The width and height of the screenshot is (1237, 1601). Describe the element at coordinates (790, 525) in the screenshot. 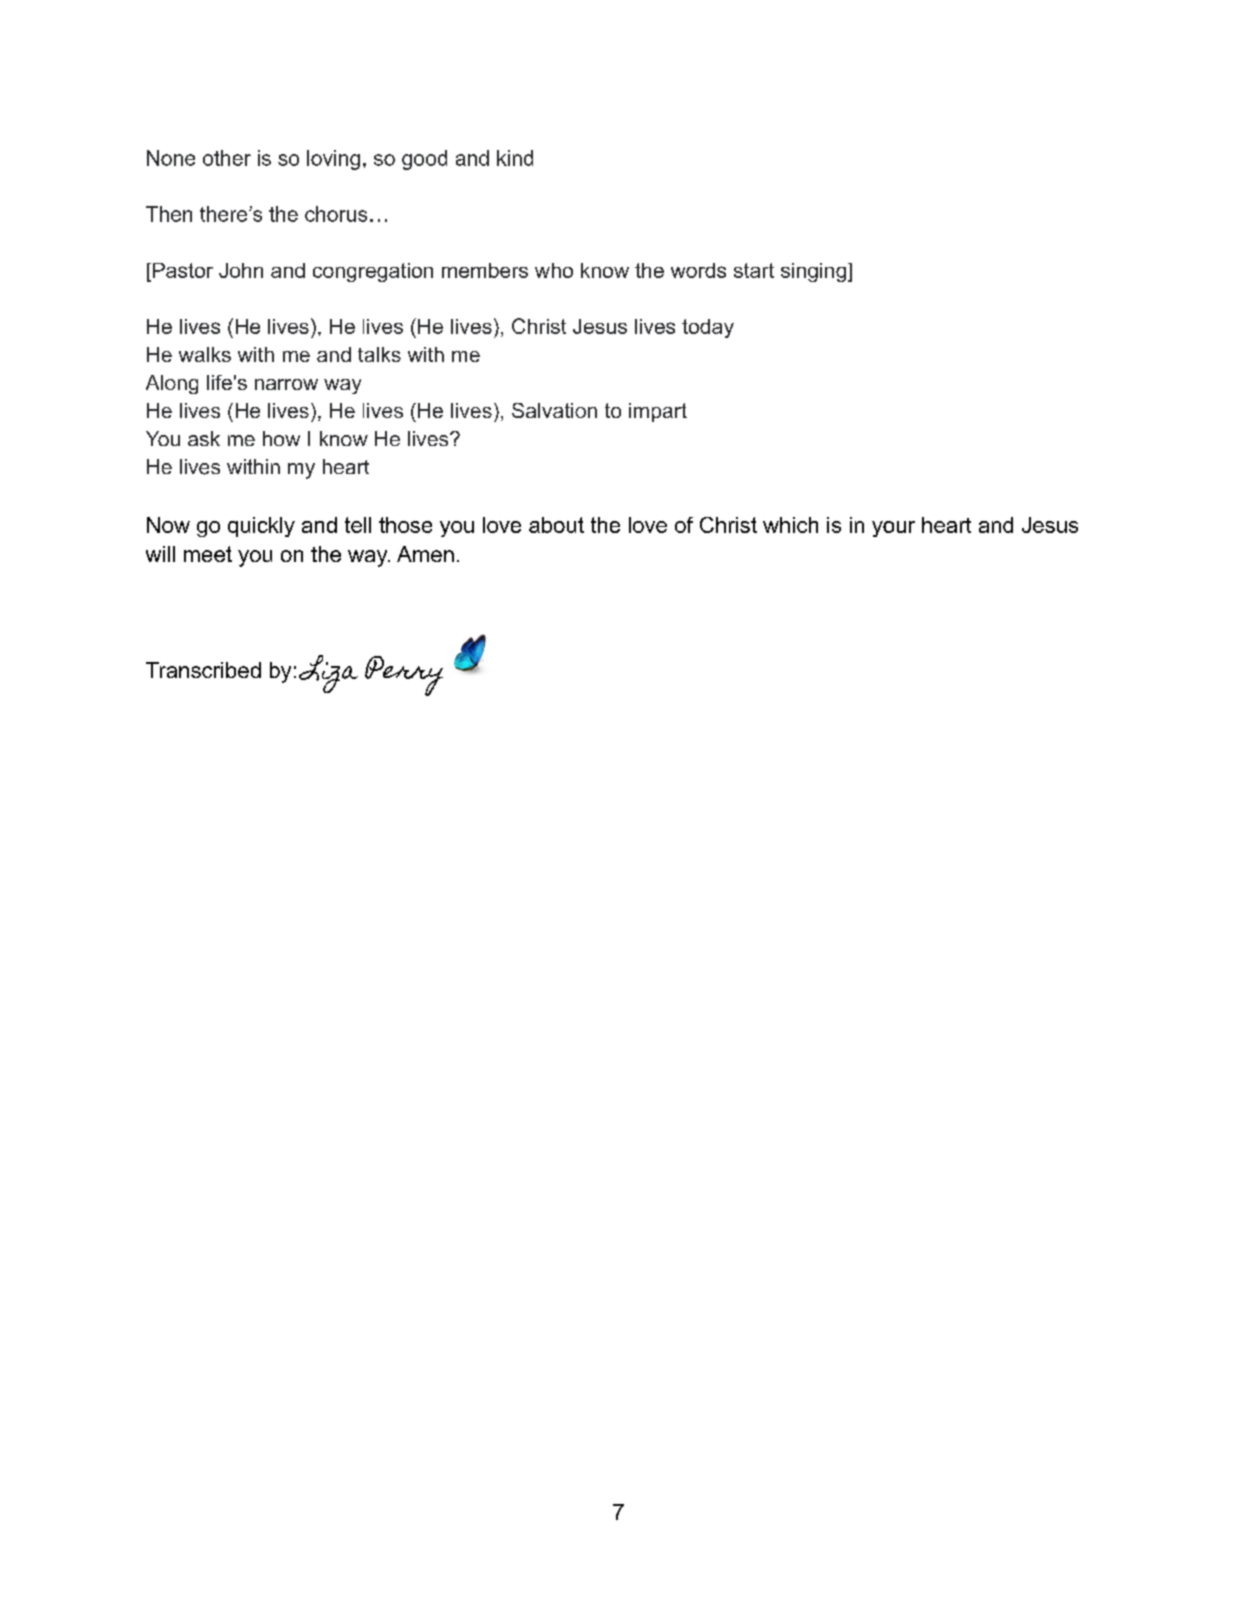

I see `which` at that location.
